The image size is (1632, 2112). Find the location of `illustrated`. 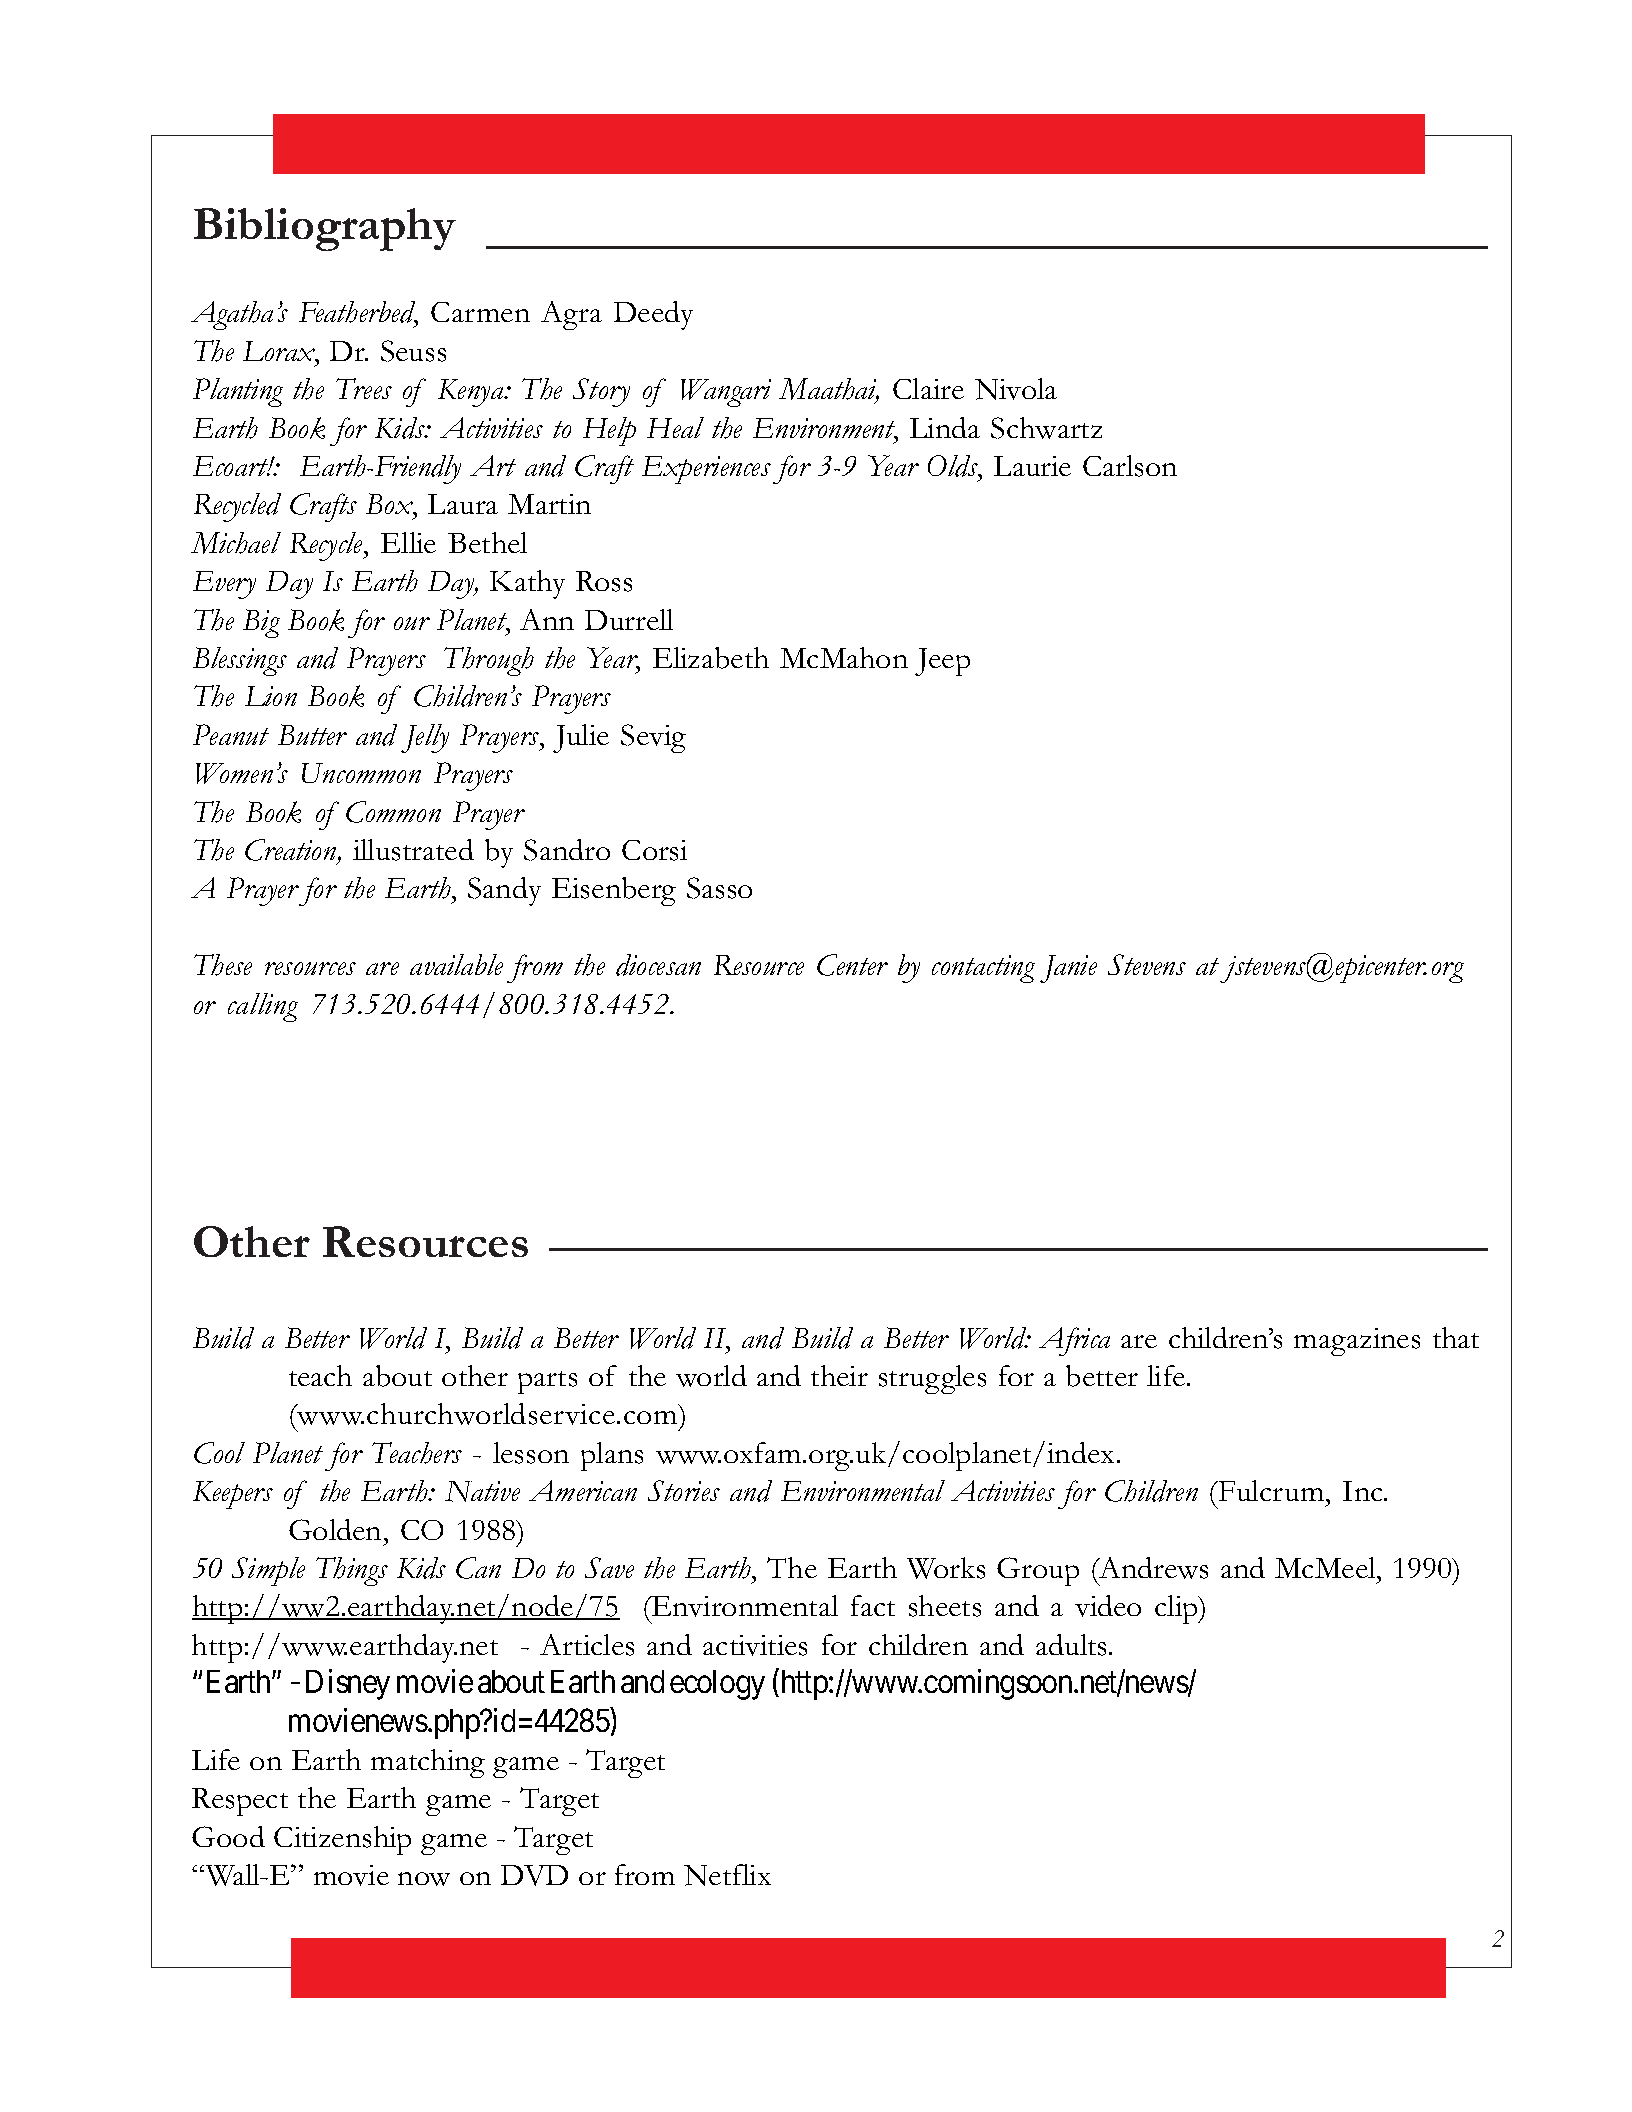

illustrated is located at coordinates (413, 850).
